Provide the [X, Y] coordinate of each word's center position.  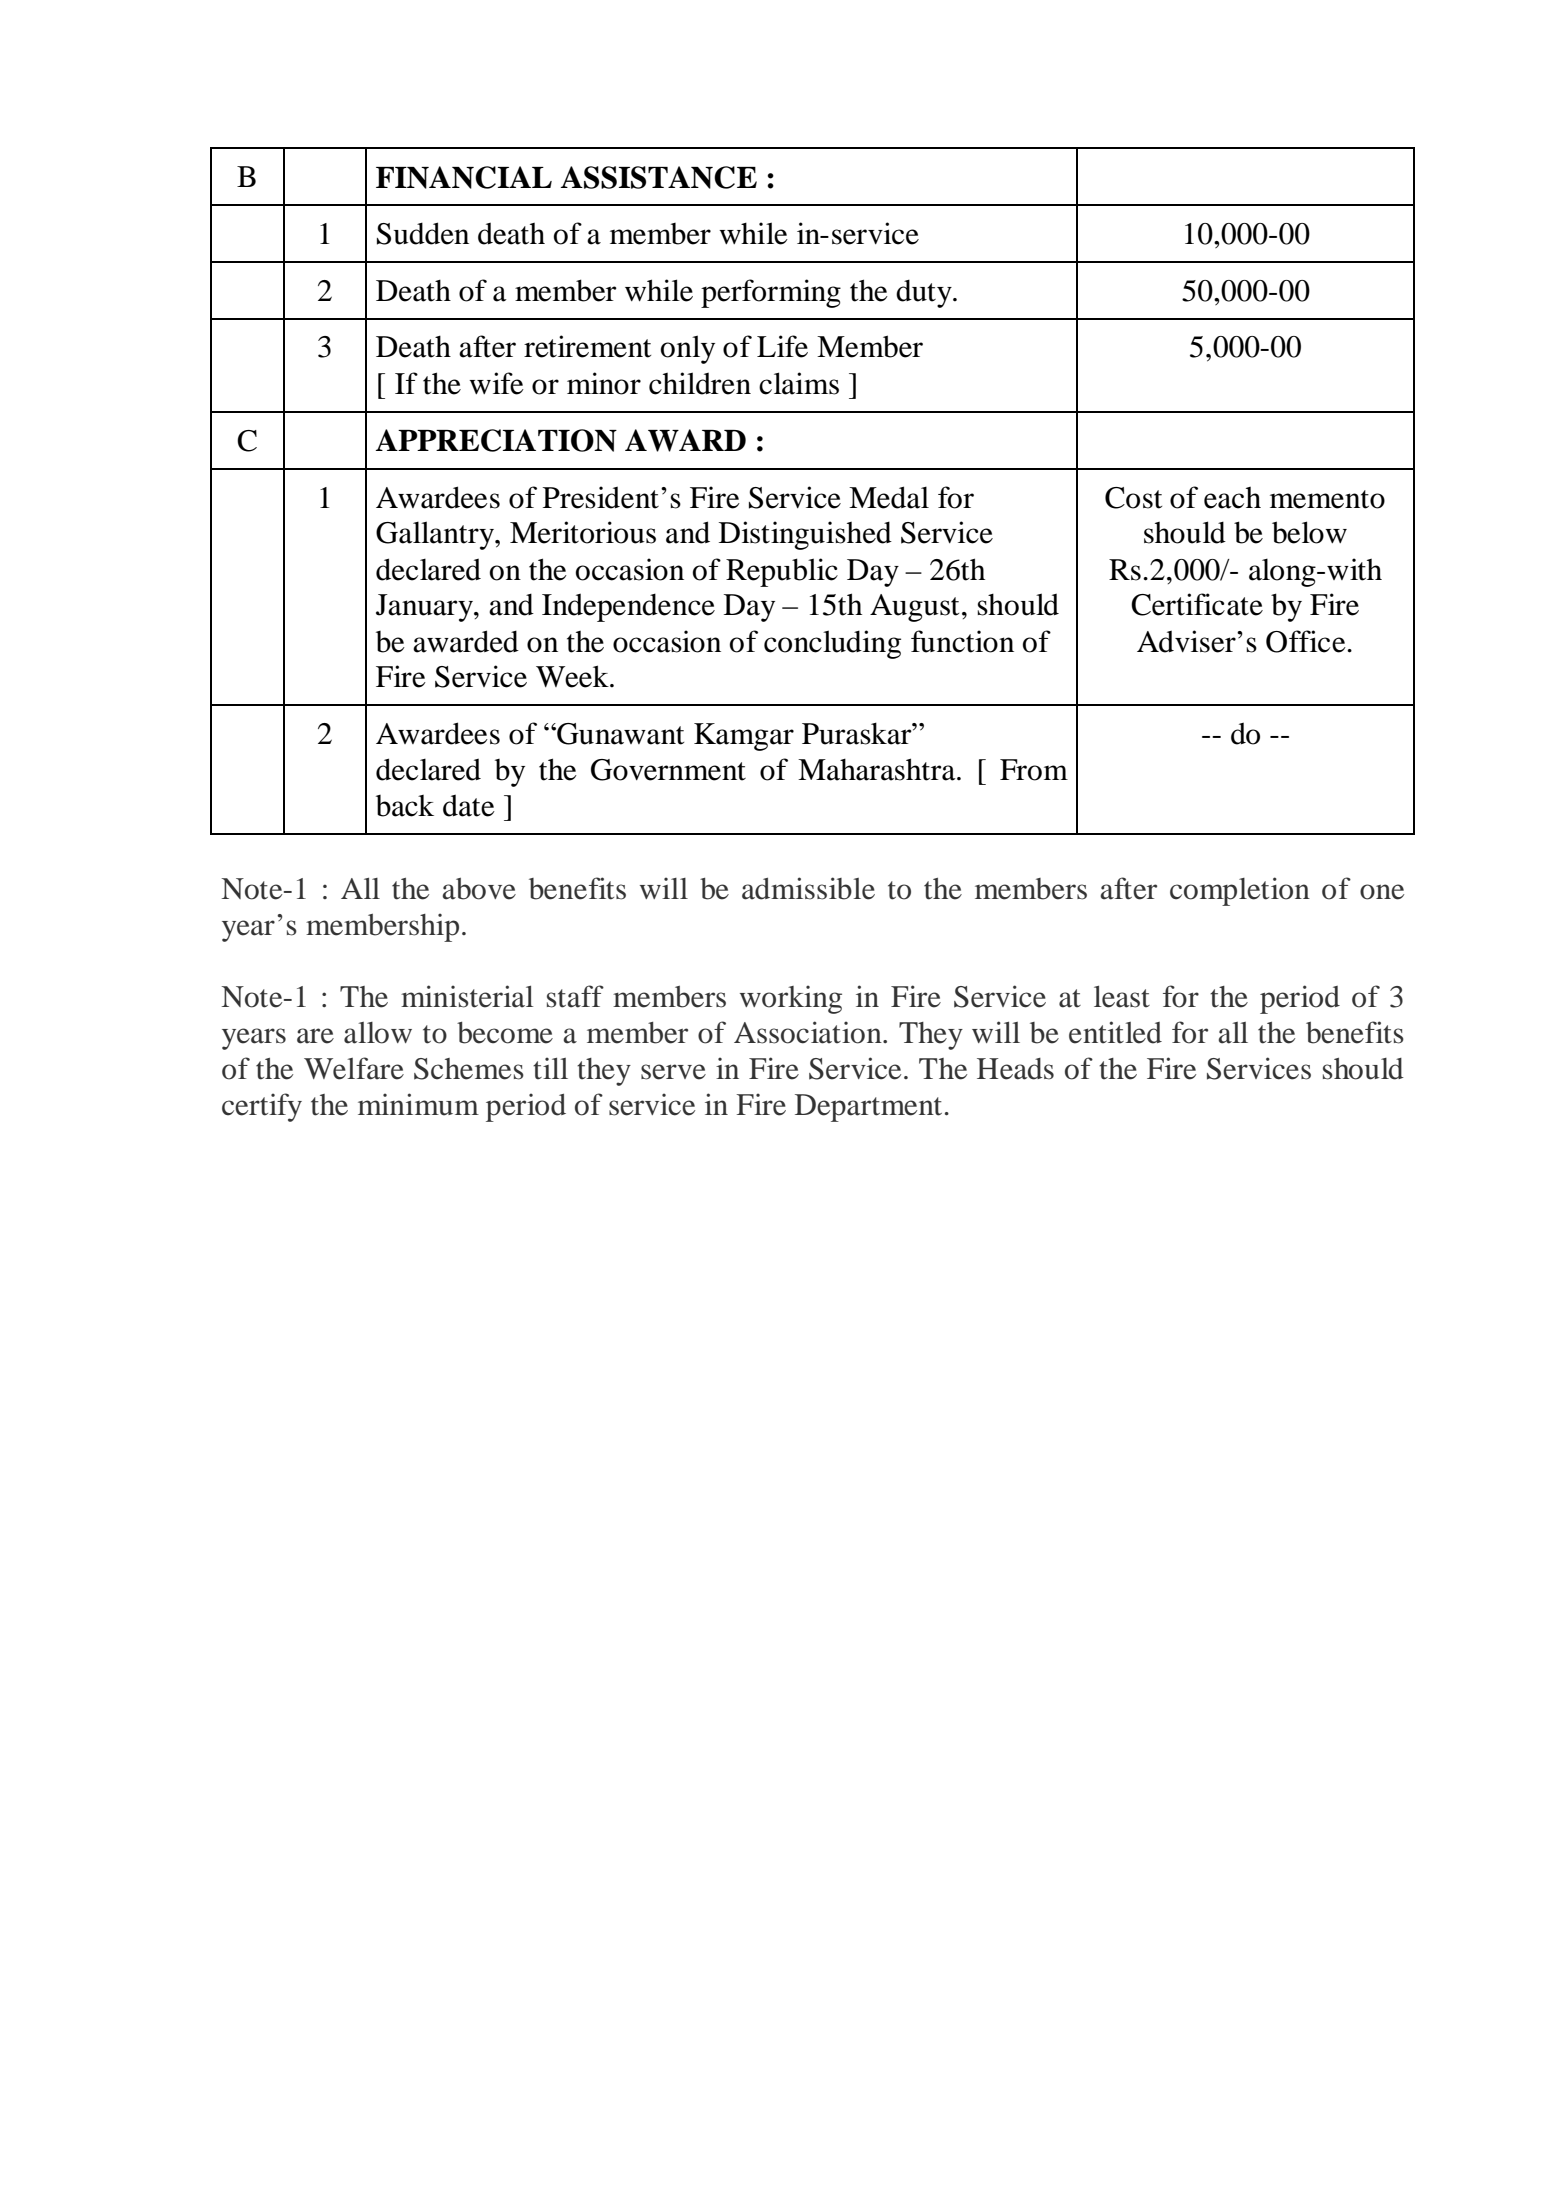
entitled [1115, 1032]
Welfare [354, 1068]
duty [925, 293]
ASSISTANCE [659, 177]
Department [868, 1108]
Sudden [423, 233]
